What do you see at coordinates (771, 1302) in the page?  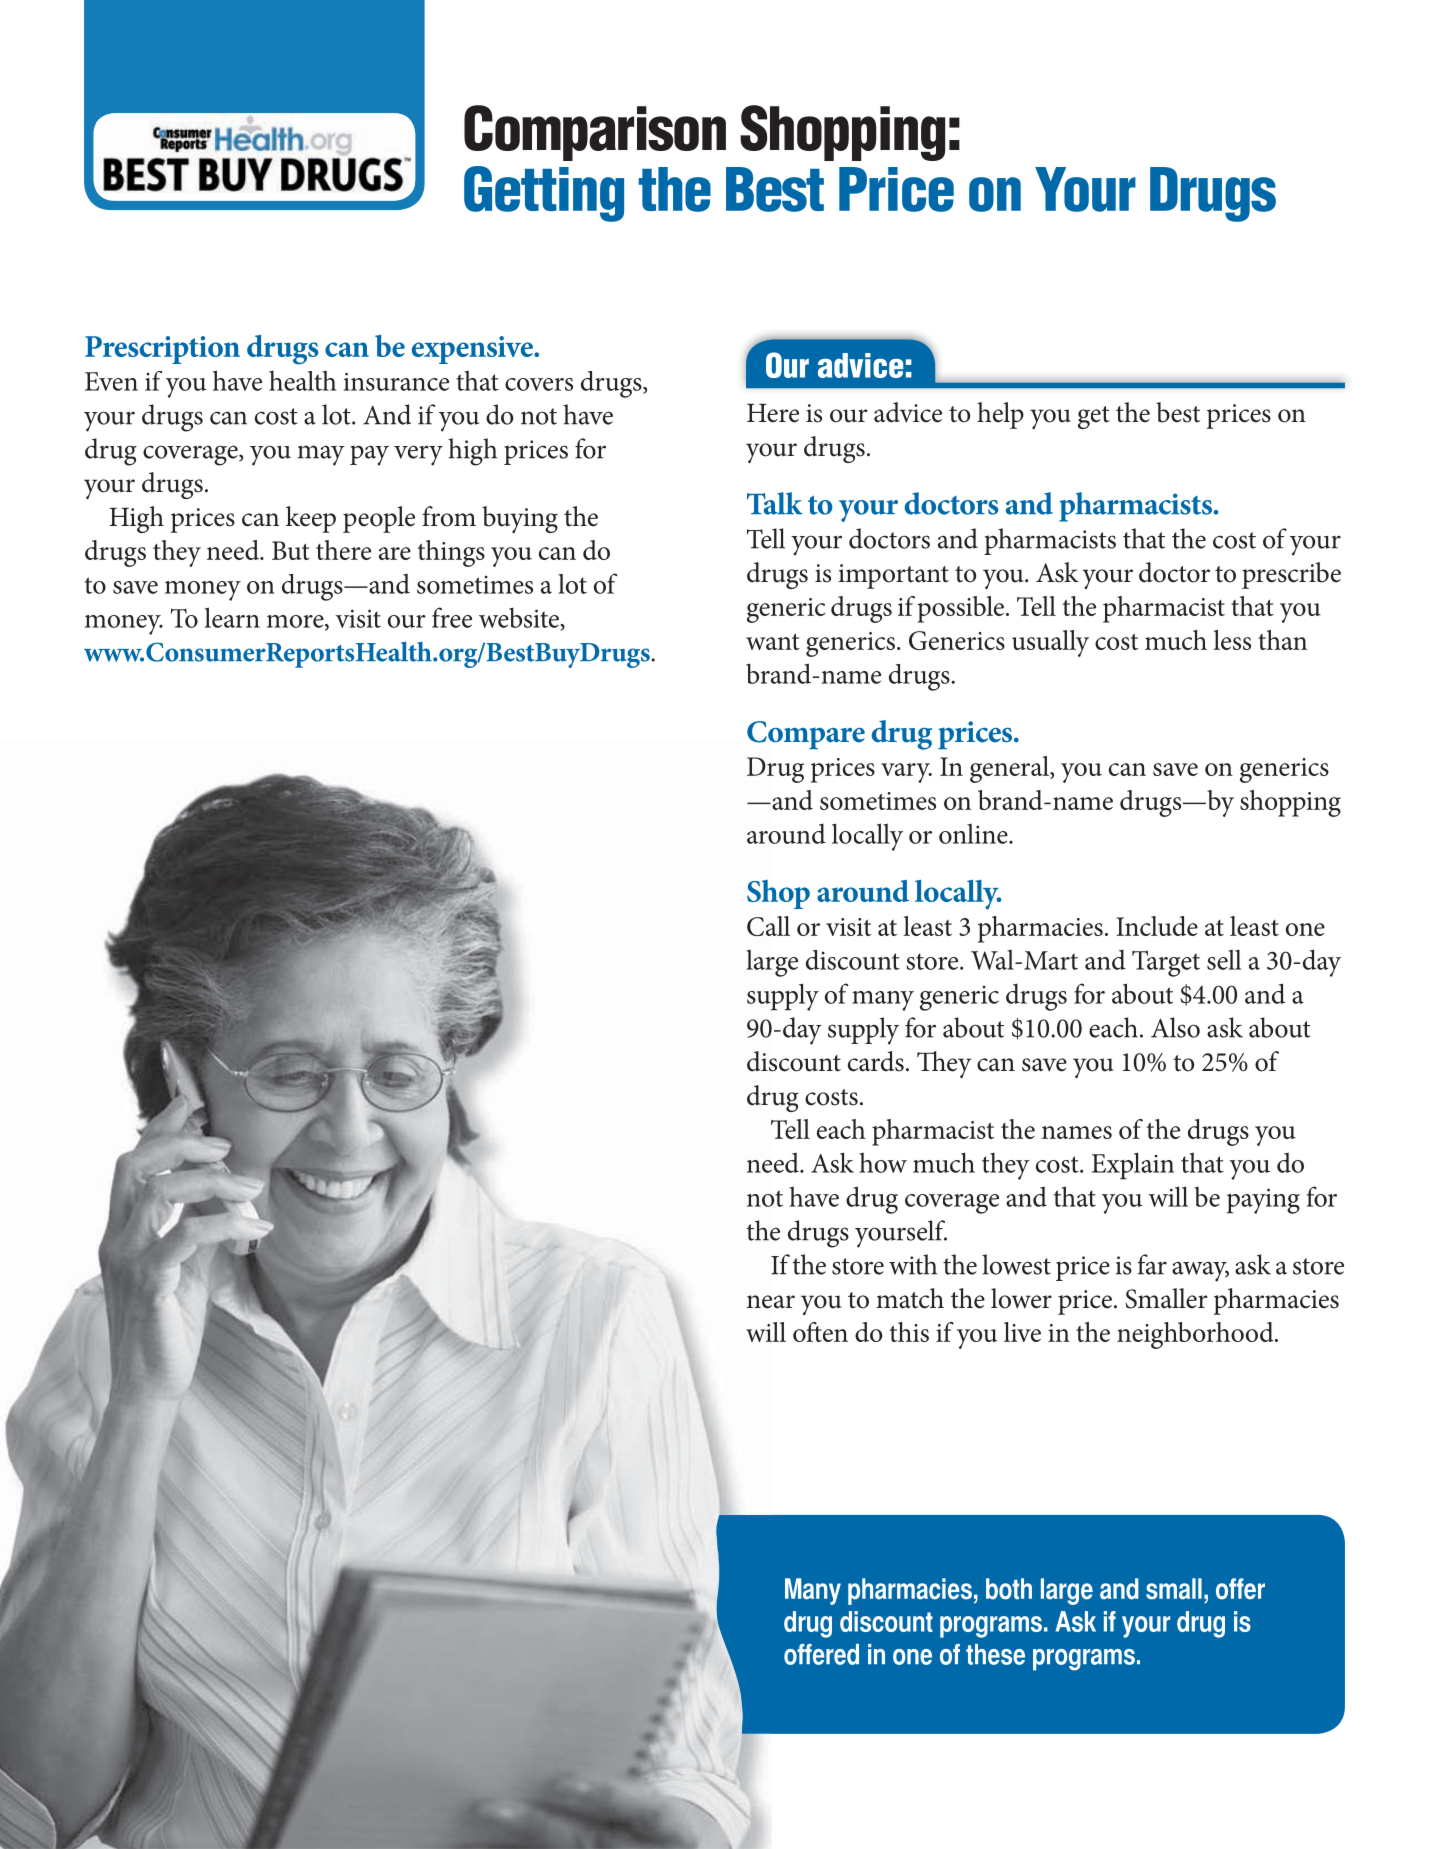 I see `near` at bounding box center [771, 1302].
